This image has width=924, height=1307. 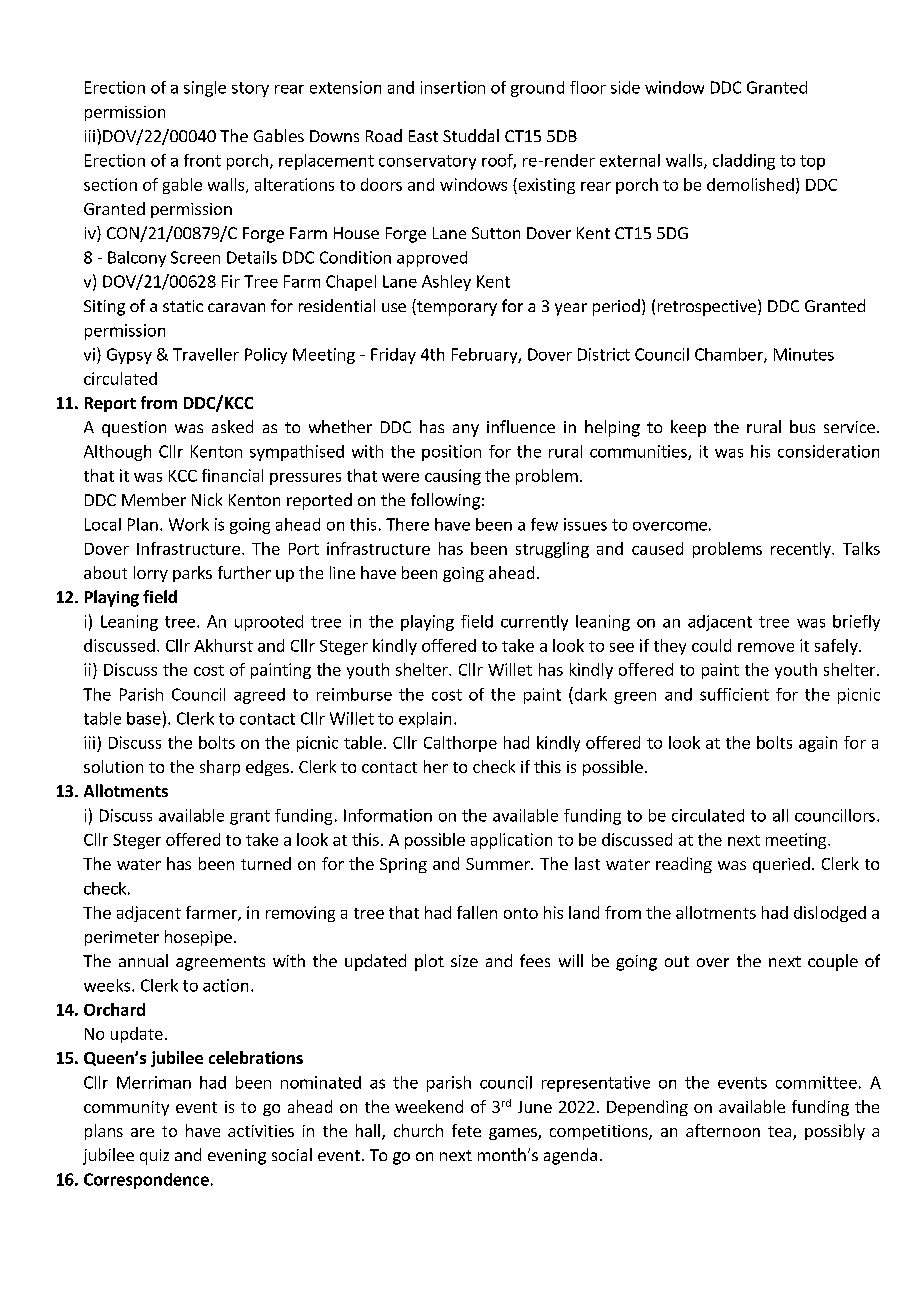 What do you see at coordinates (453, 87) in the image?
I see `insertion` at bounding box center [453, 87].
